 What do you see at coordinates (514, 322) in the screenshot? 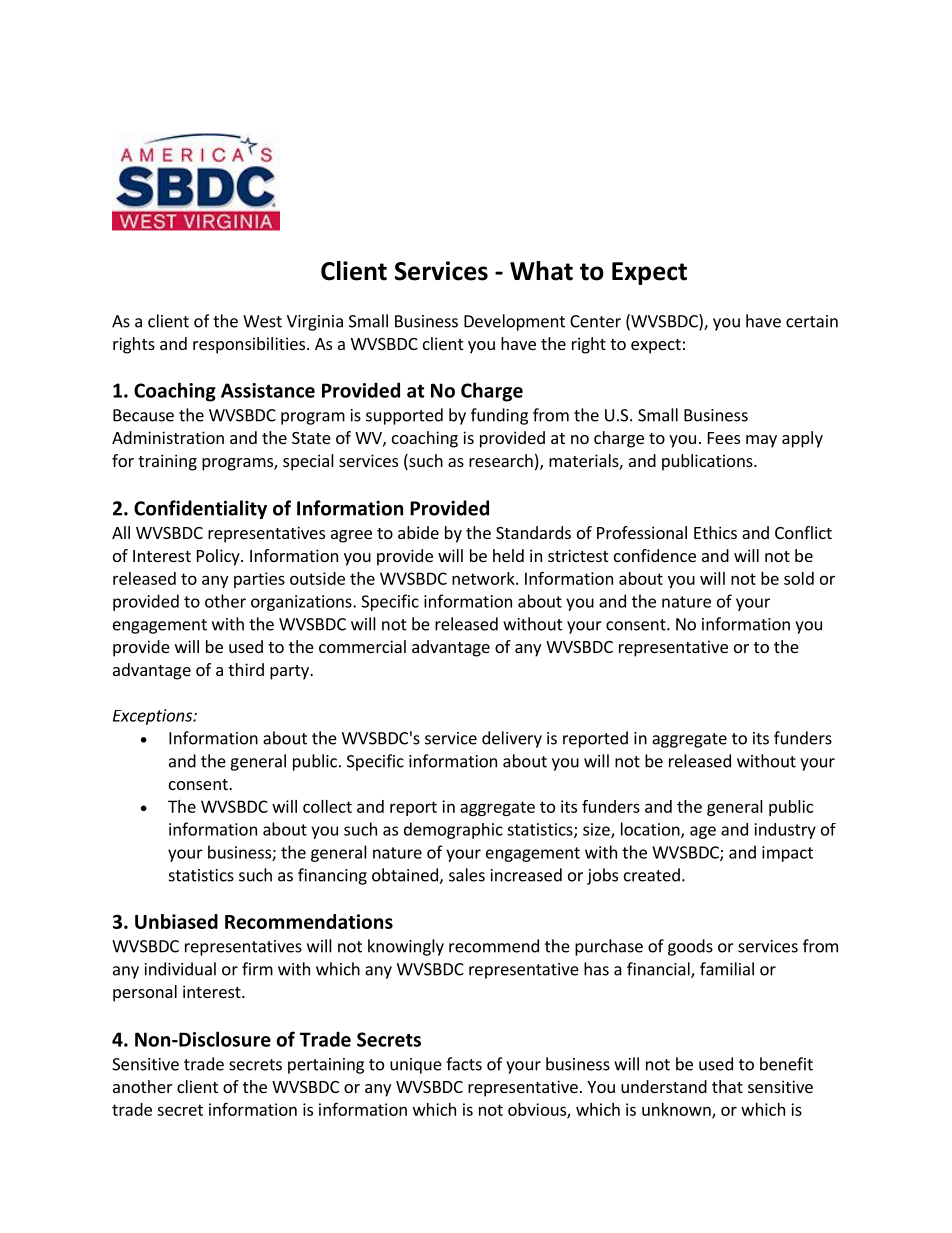
I see `Development` at bounding box center [514, 322].
